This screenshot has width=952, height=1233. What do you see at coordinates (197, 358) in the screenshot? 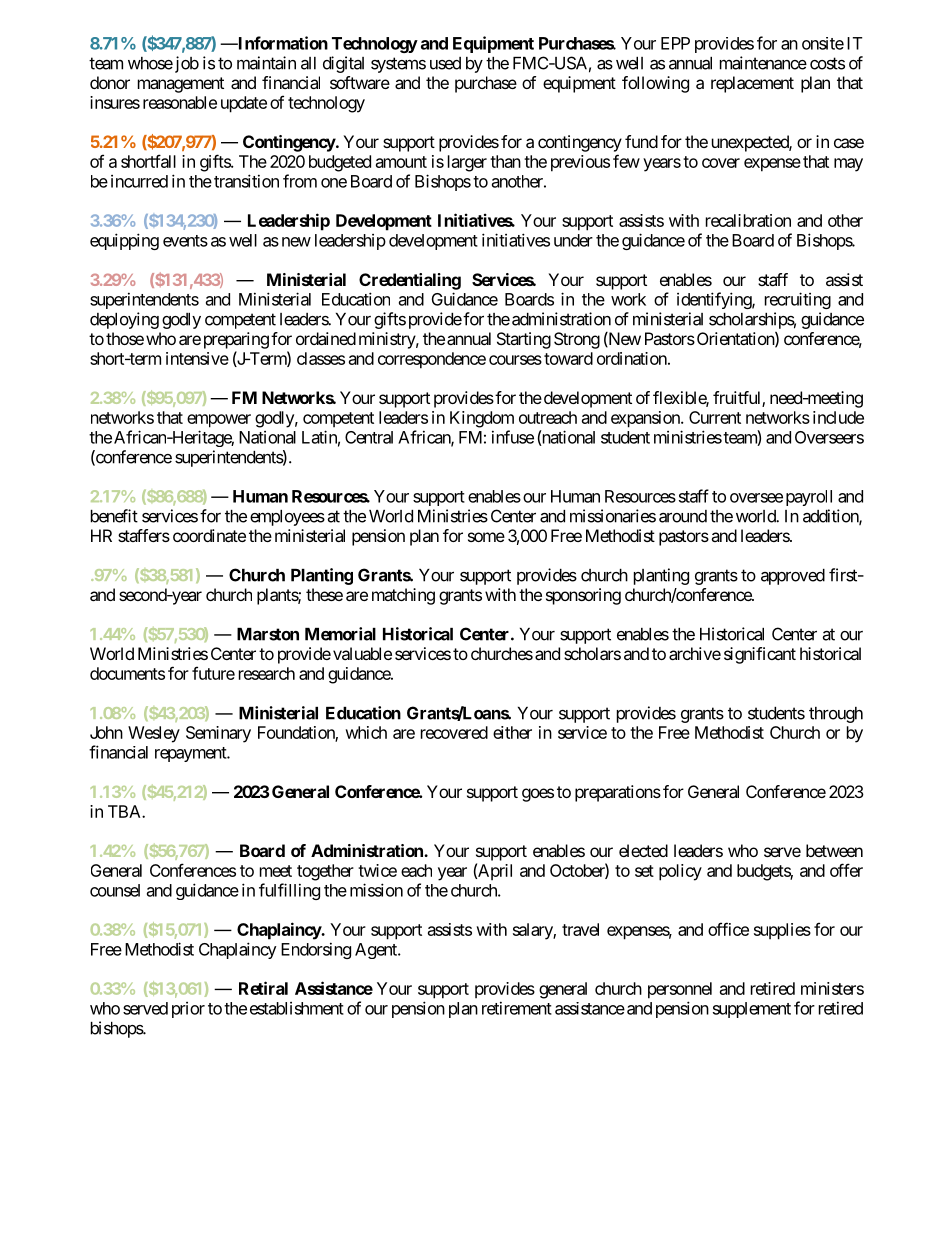
I see `intensive` at bounding box center [197, 358].
